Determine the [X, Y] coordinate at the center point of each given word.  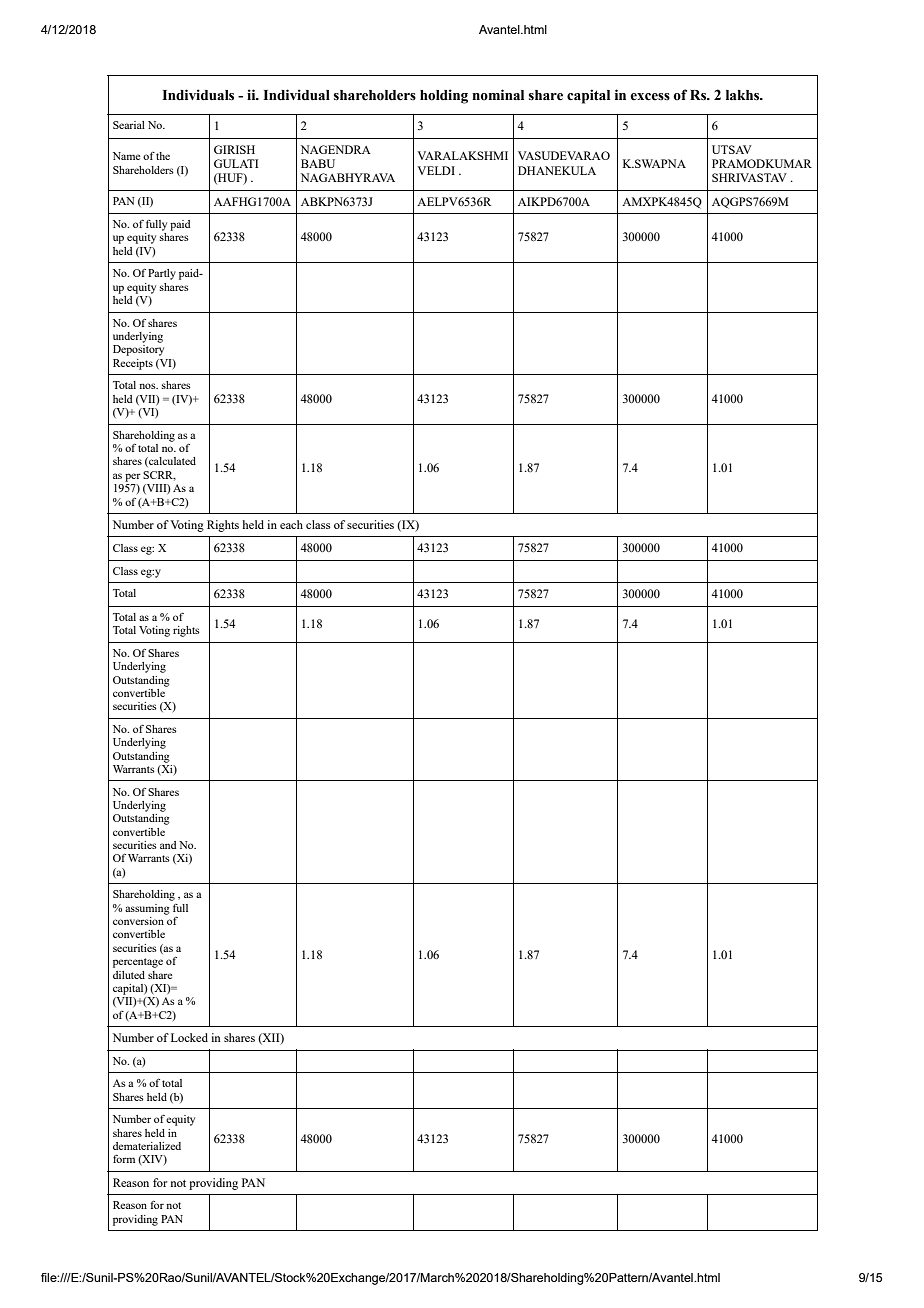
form [124, 1159]
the [163, 156]
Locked [189, 1037]
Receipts [133, 364]
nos [148, 386]
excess [650, 97]
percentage [138, 963]
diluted [129, 975]
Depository [138, 350]
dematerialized [147, 1146]
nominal [498, 95]
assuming [147, 909]
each [291, 524]
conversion [139, 919]
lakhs [744, 95]
